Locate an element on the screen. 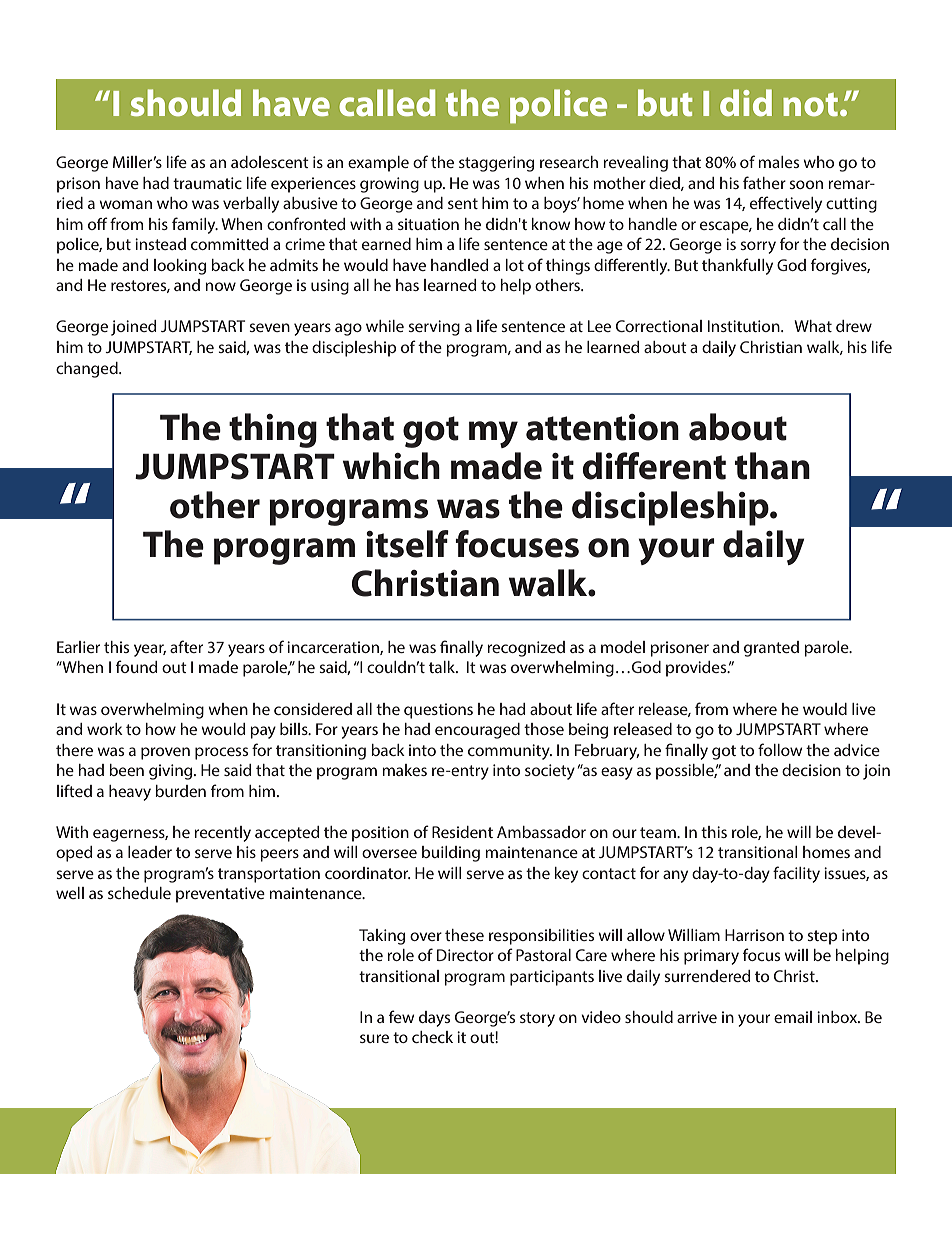 Image resolution: width=952 pixels, height=1233 pixels. serving is located at coordinates (434, 328).
